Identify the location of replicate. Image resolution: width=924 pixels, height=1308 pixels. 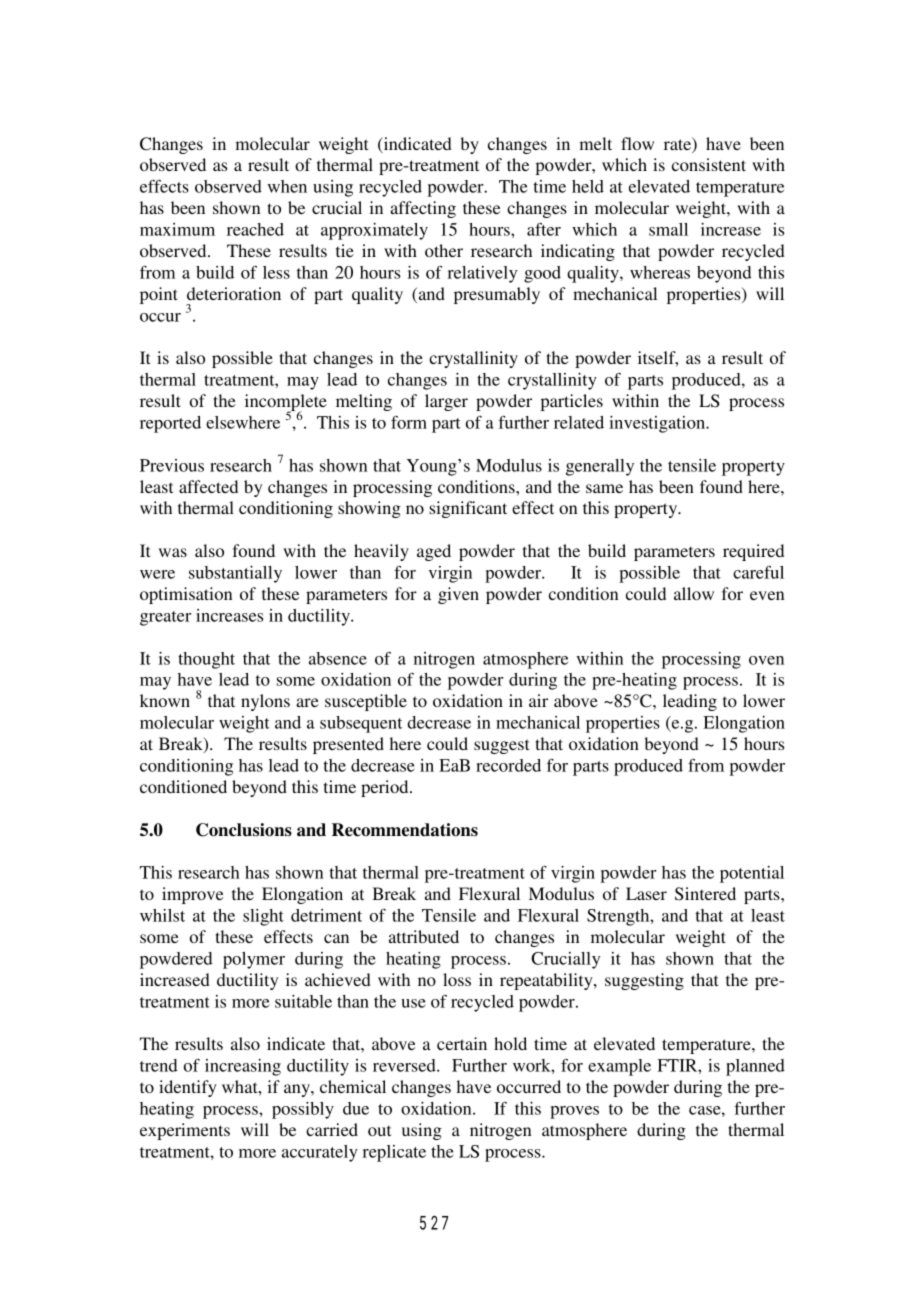
(394, 1153).
